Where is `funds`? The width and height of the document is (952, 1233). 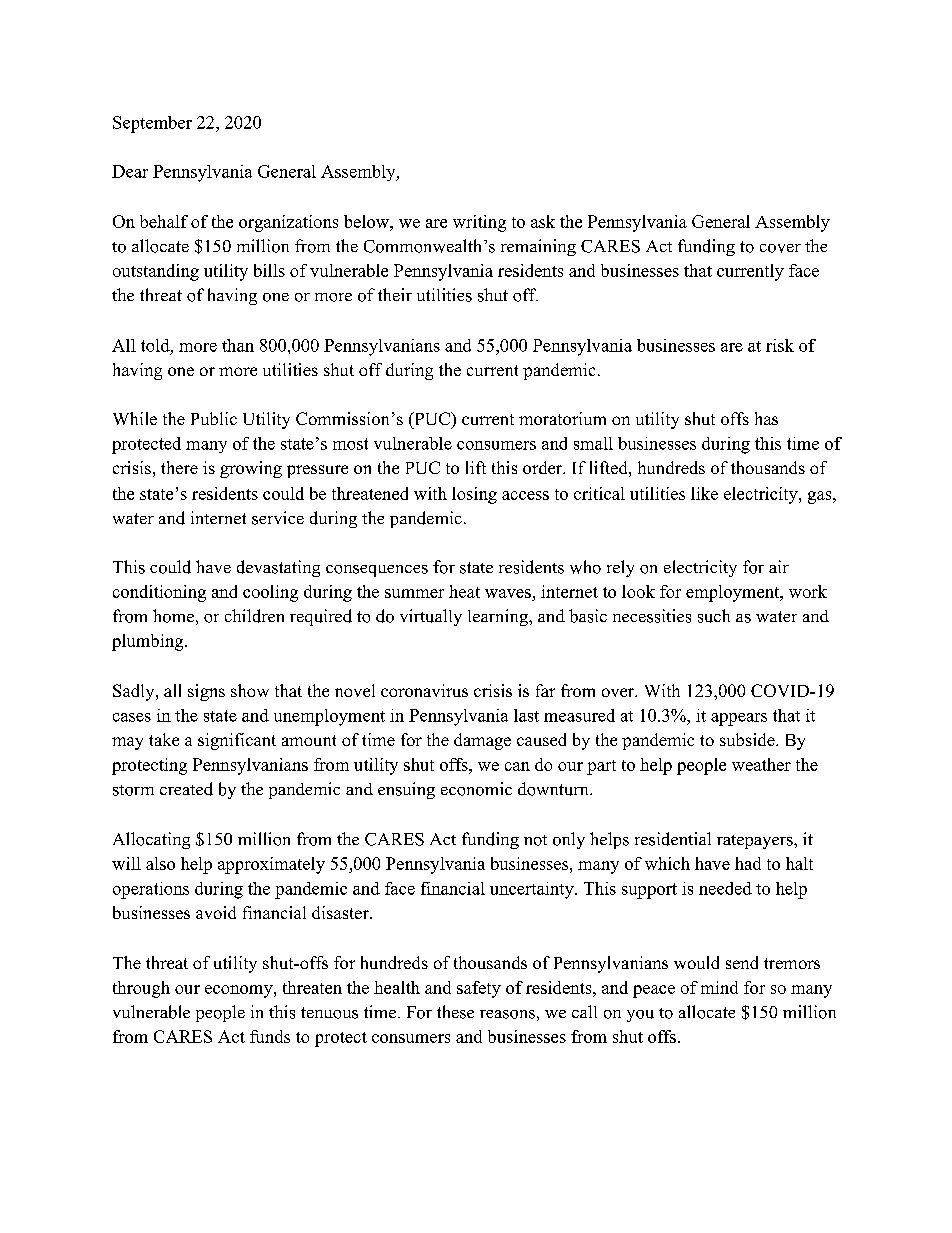 funds is located at coordinates (270, 1036).
